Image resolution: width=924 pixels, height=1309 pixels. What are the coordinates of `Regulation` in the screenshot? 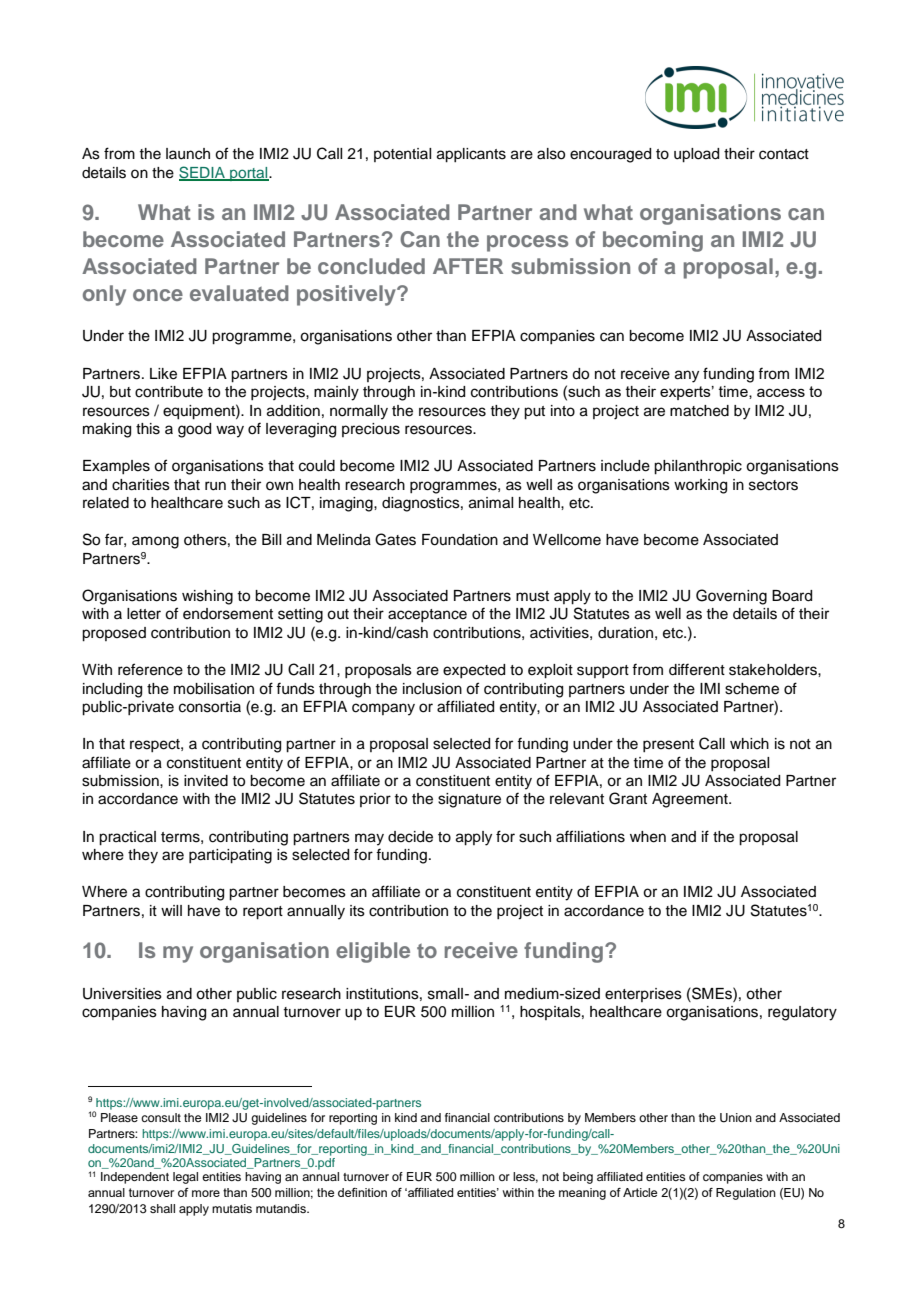 It's located at (746, 1194).
